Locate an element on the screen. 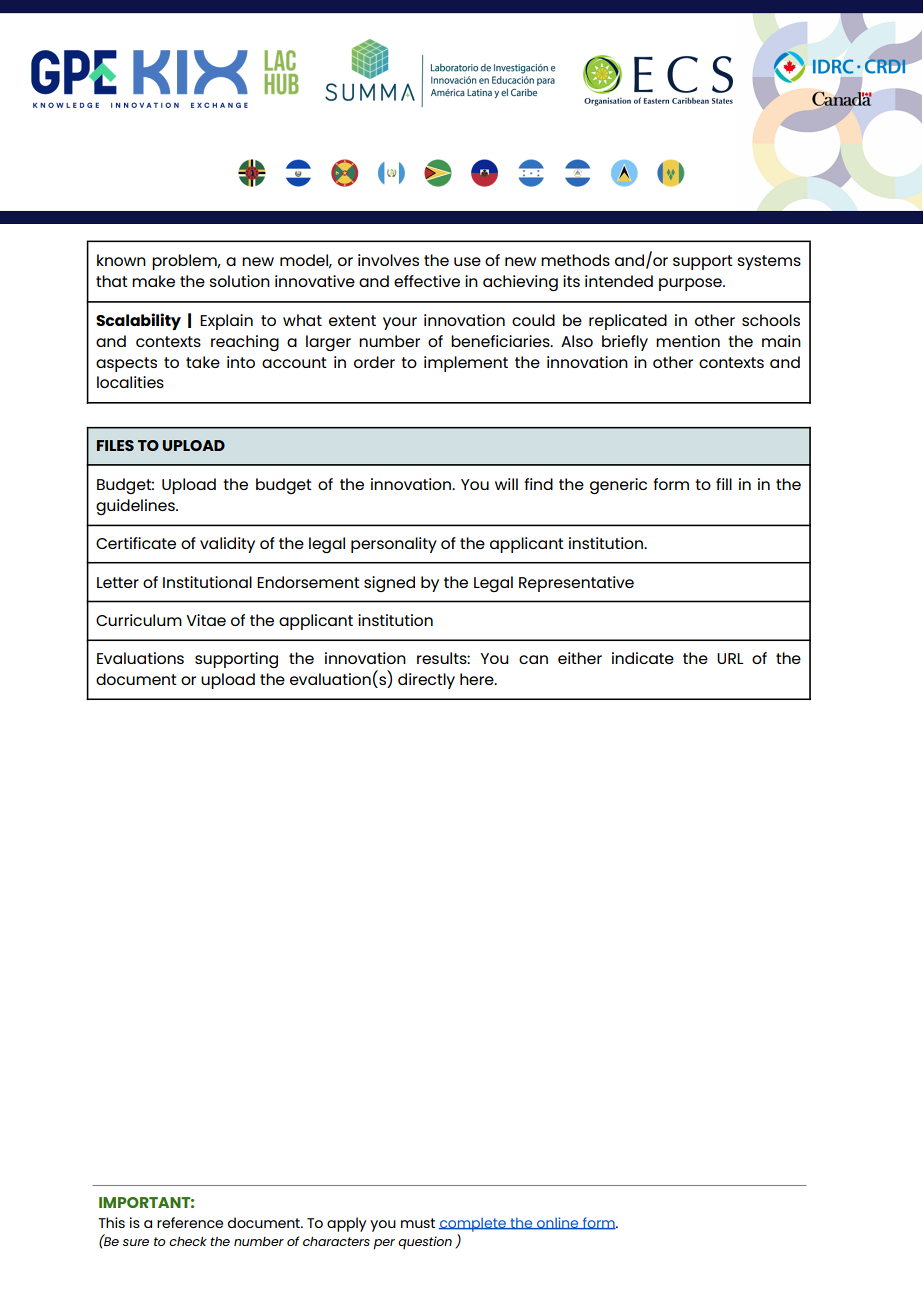 The height and width of the screenshot is (1307, 924). purpose is located at coordinates (691, 284).
